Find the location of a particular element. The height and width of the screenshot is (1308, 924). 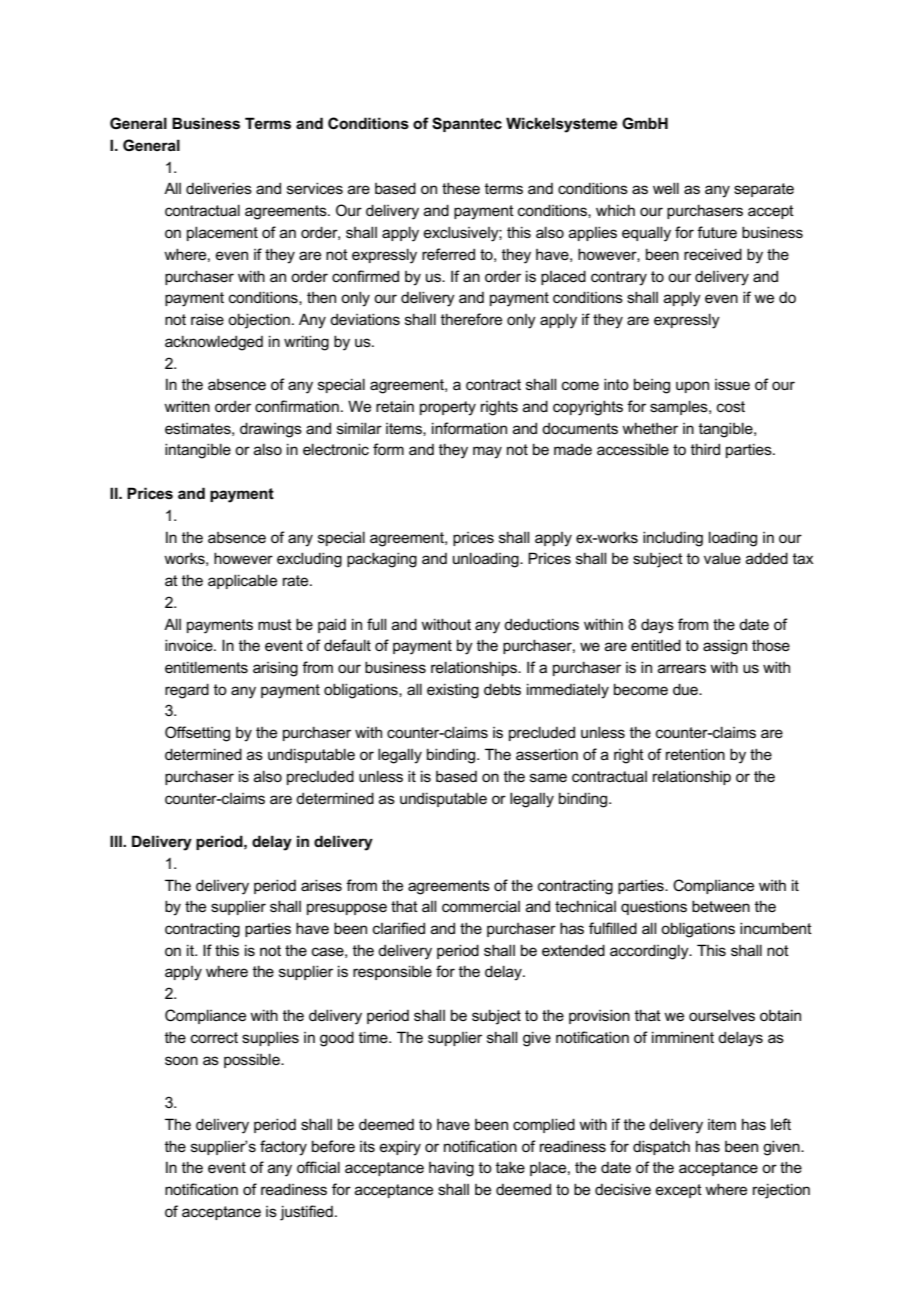

these is located at coordinates (461, 188).
